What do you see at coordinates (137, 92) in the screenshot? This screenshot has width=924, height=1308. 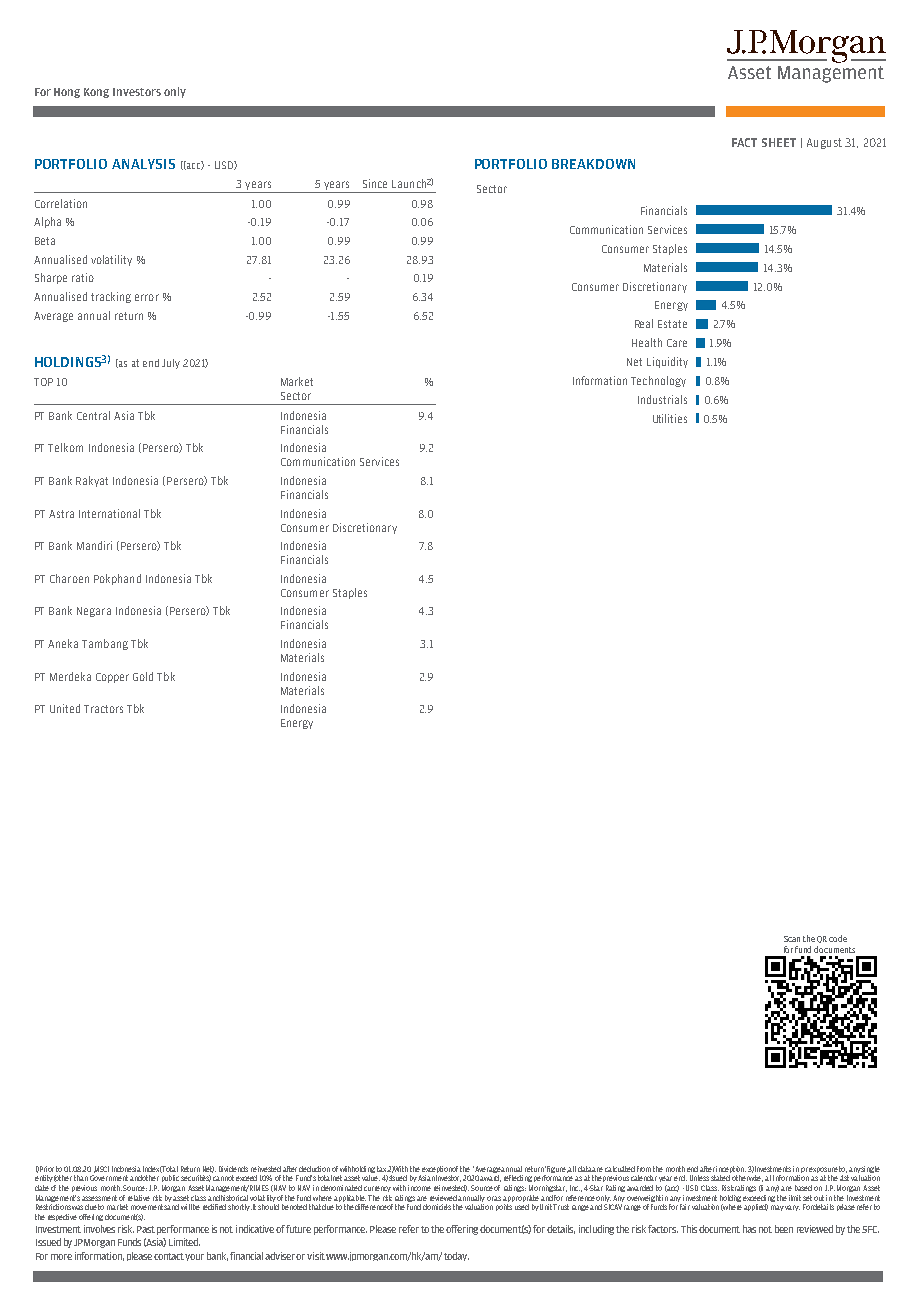 I see `Investors` at bounding box center [137, 92].
